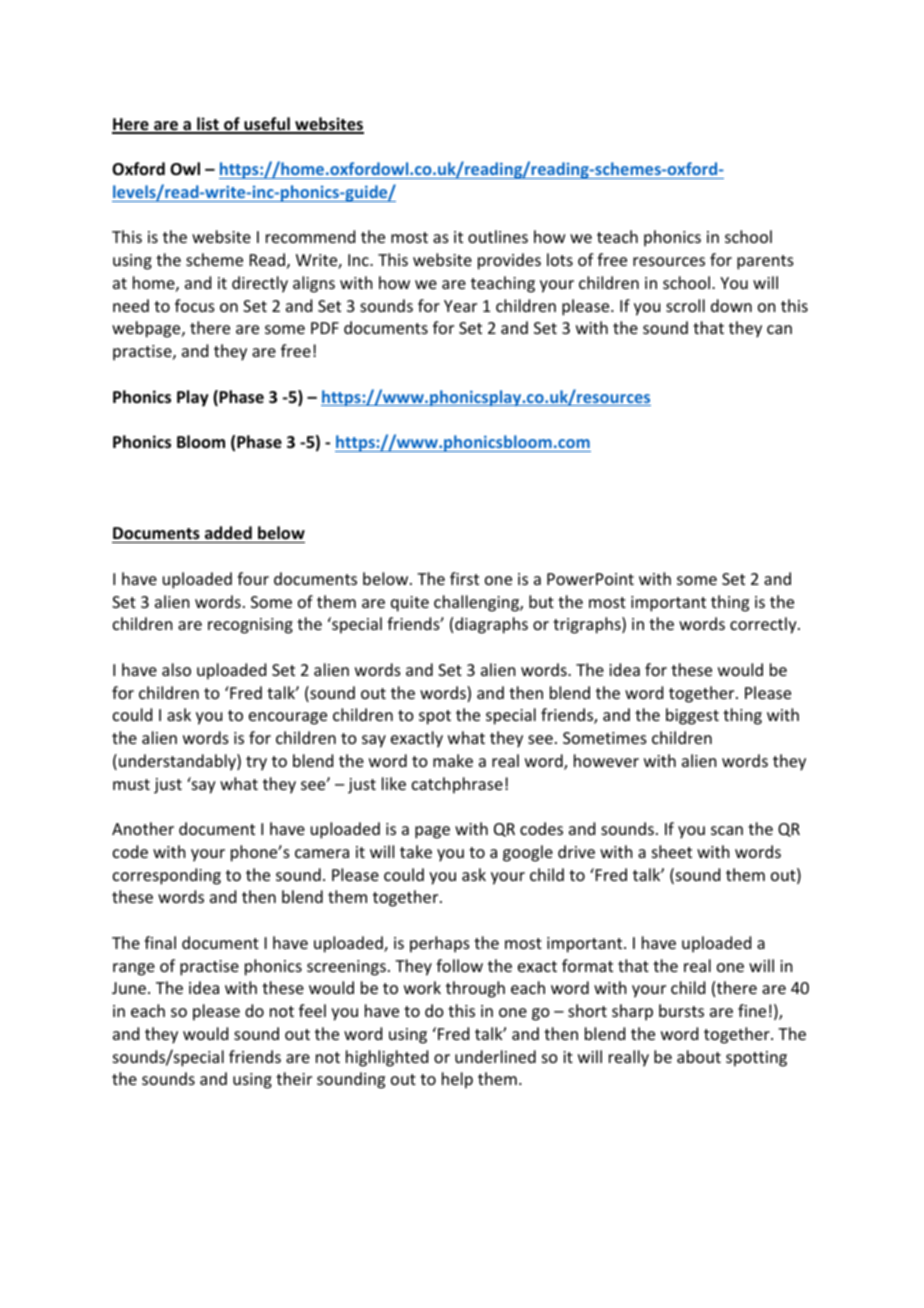 This document has width=924, height=1308. Describe the element at coordinates (498, 236) in the document. I see `outlines` at that location.
